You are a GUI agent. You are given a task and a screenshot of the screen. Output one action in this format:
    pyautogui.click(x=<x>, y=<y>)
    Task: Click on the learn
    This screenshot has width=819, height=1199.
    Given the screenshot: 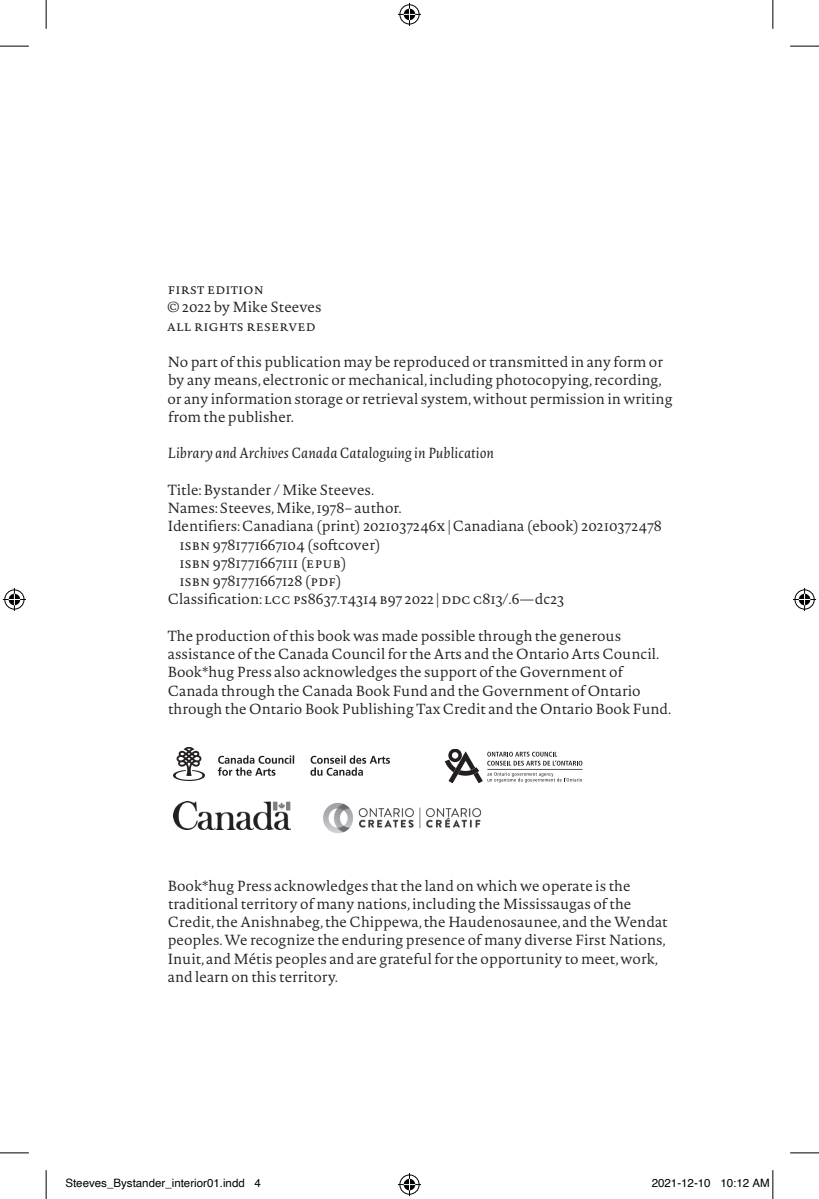 What is the action you would take?
    pyautogui.click(x=211, y=976)
